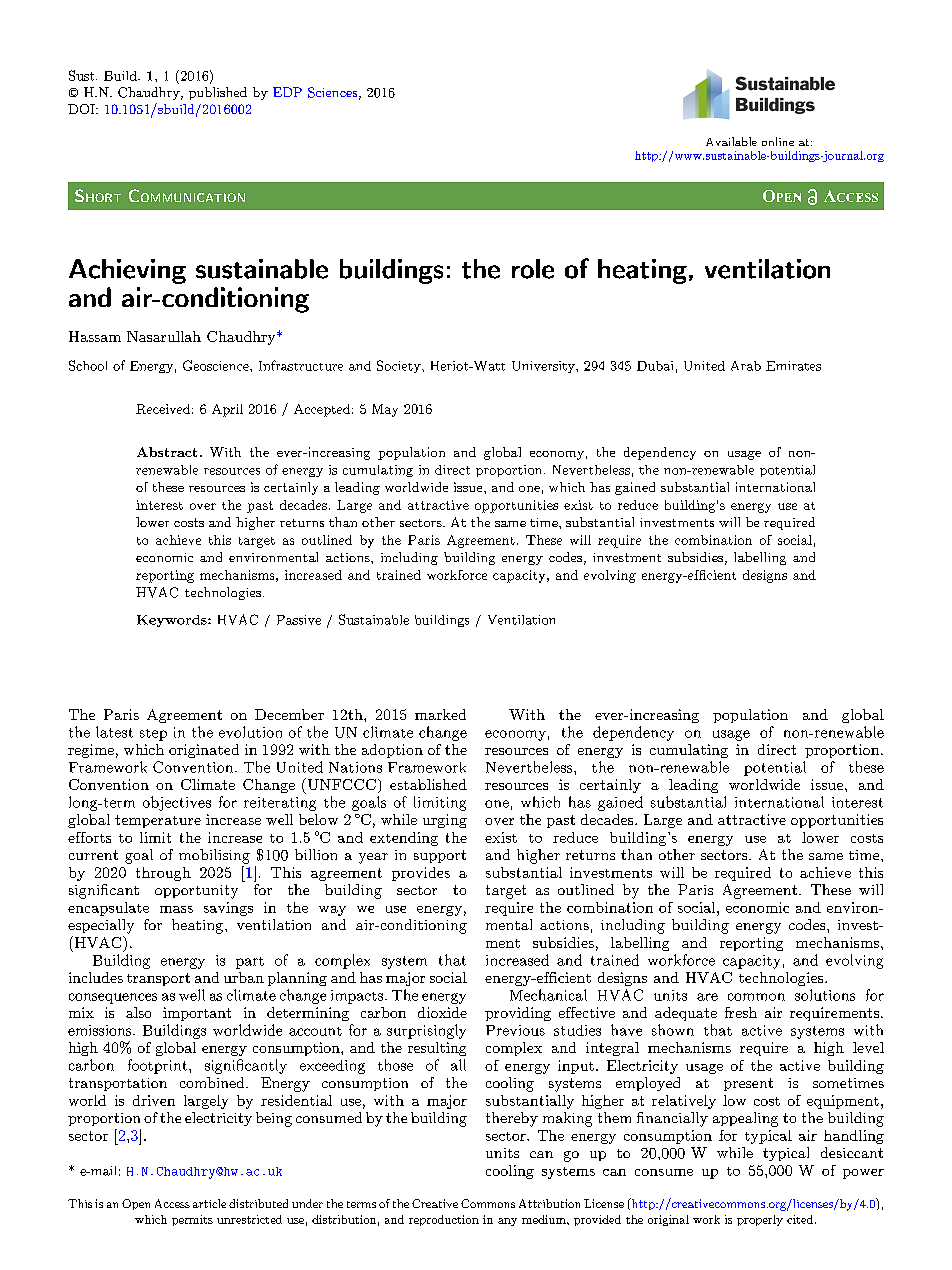  I want to click on online, so click(778, 141).
